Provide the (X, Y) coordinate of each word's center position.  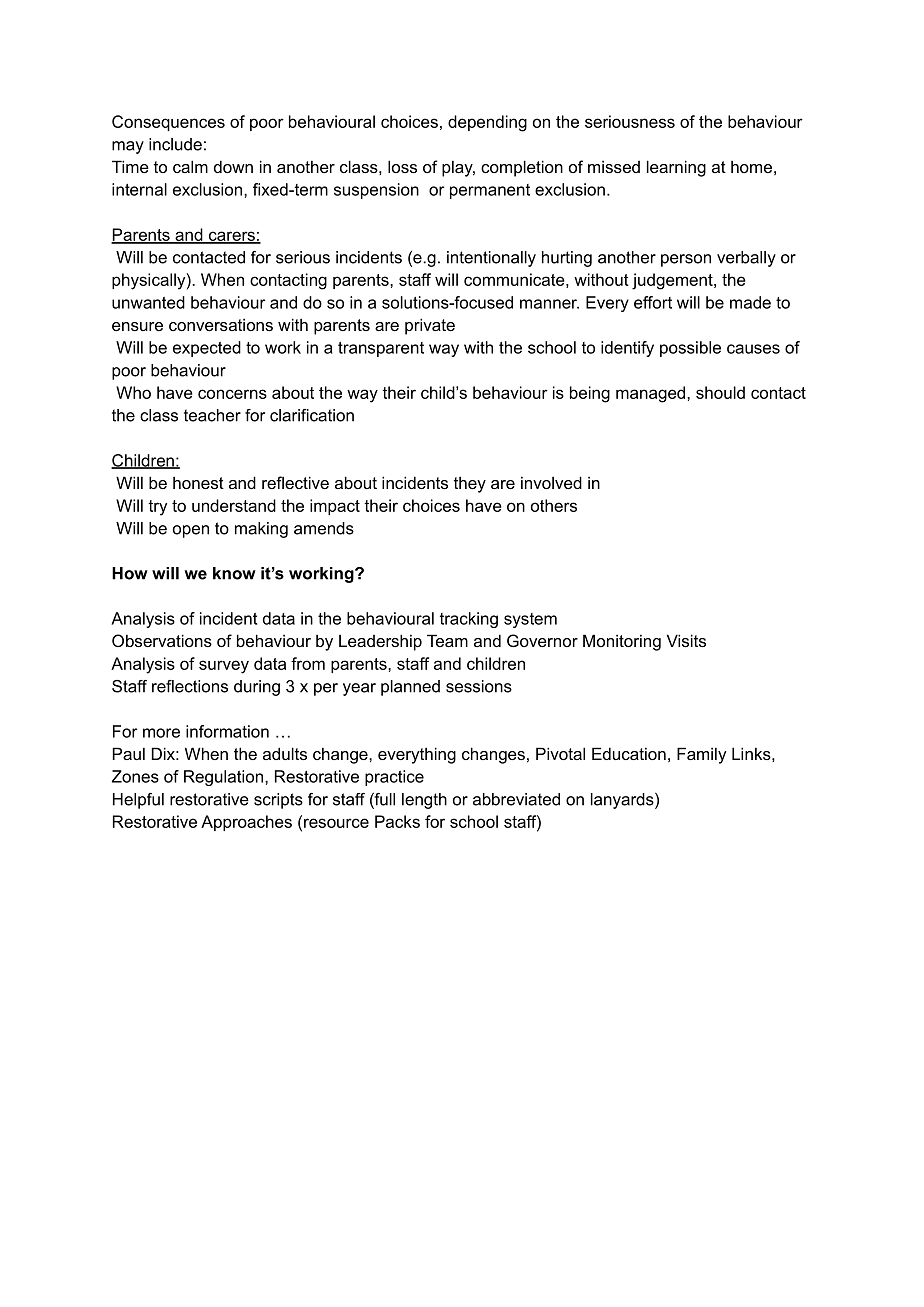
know (234, 573)
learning (676, 168)
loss (402, 166)
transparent (381, 349)
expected (207, 349)
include (175, 144)
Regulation (223, 778)
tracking (469, 620)
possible (690, 349)
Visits (686, 640)
